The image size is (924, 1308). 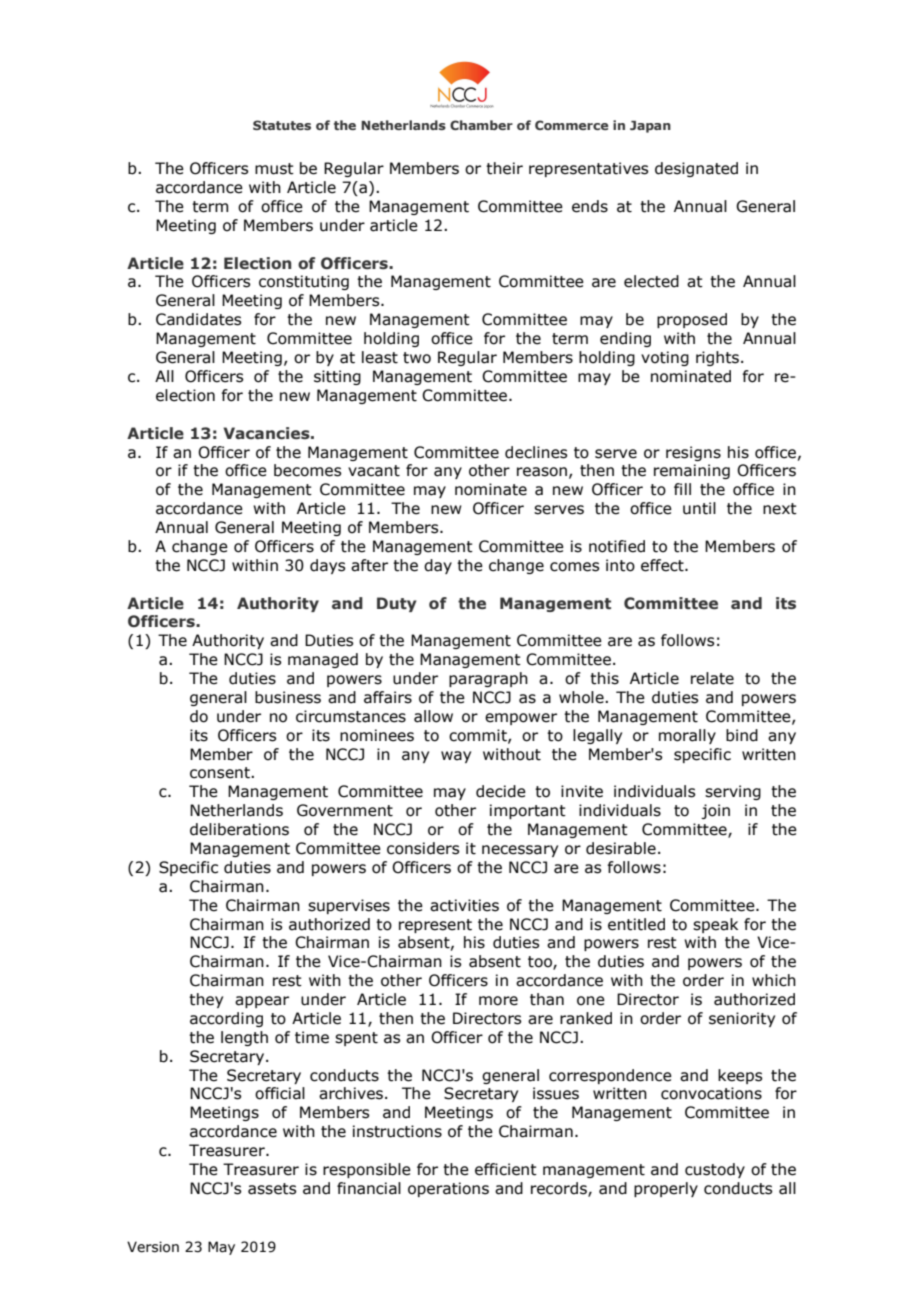 What do you see at coordinates (239, 829) in the page?
I see `deliberations` at bounding box center [239, 829].
